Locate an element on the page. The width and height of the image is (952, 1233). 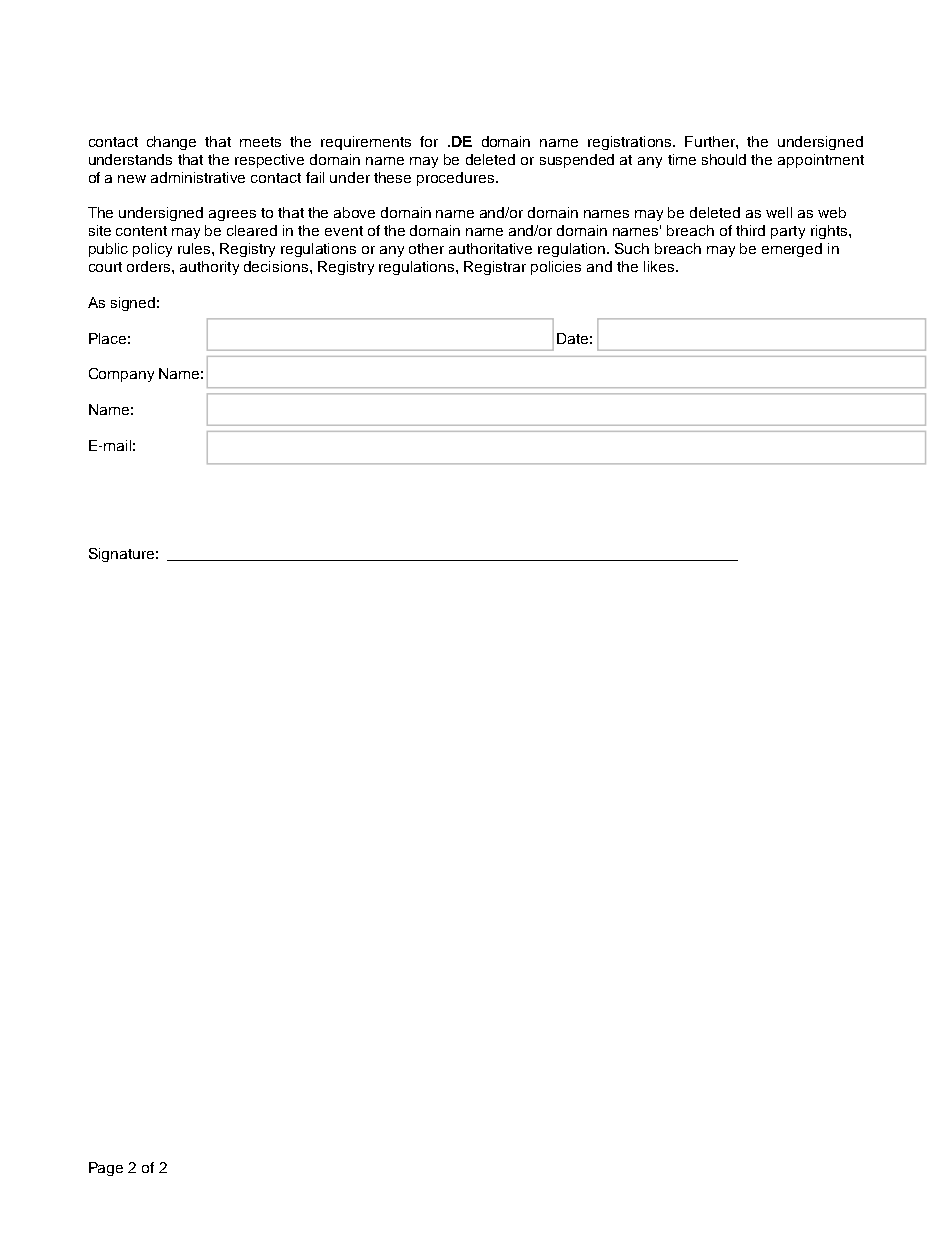
policies is located at coordinates (556, 268).
